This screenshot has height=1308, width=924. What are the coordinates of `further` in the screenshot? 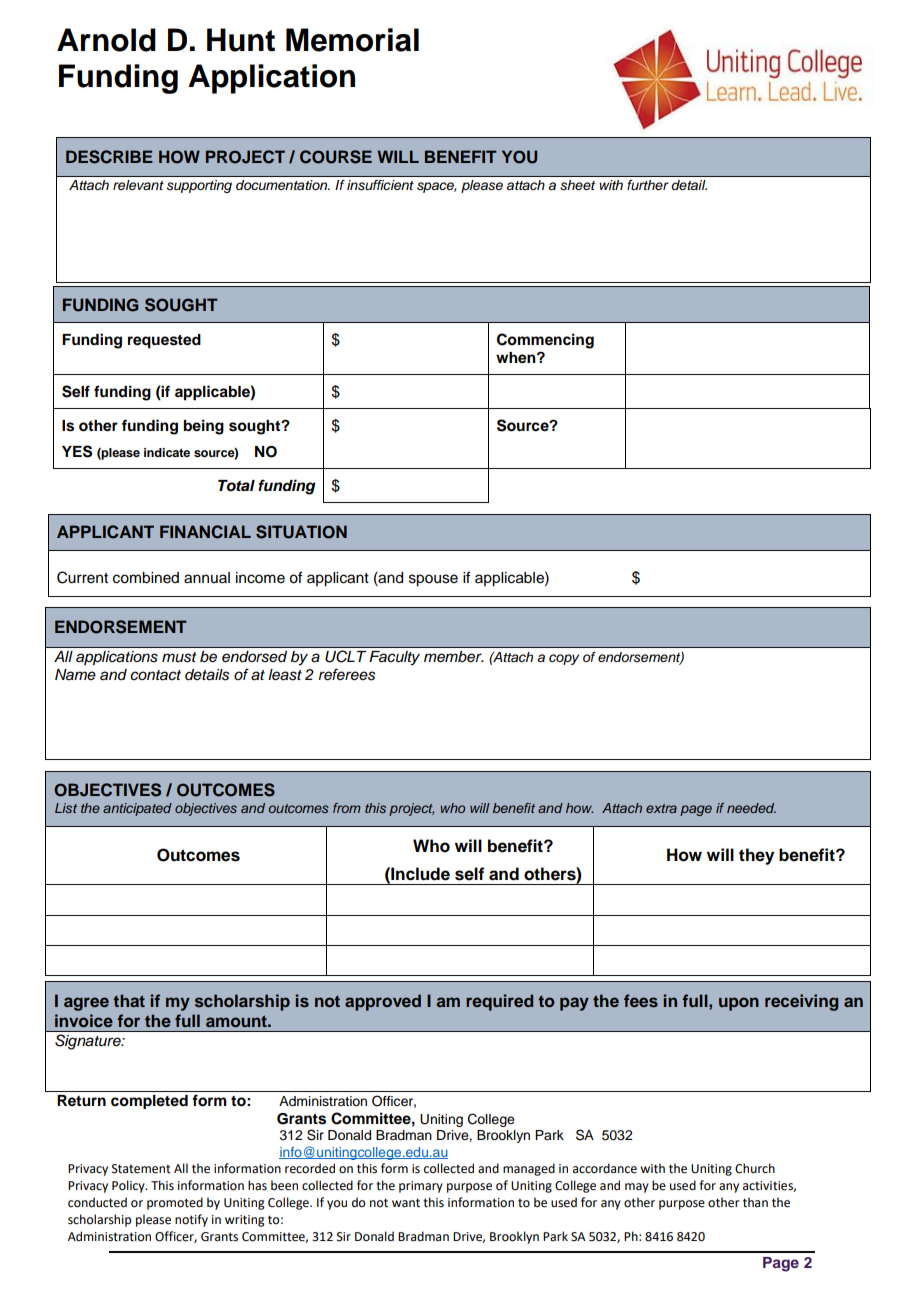 It's located at (648, 185).
